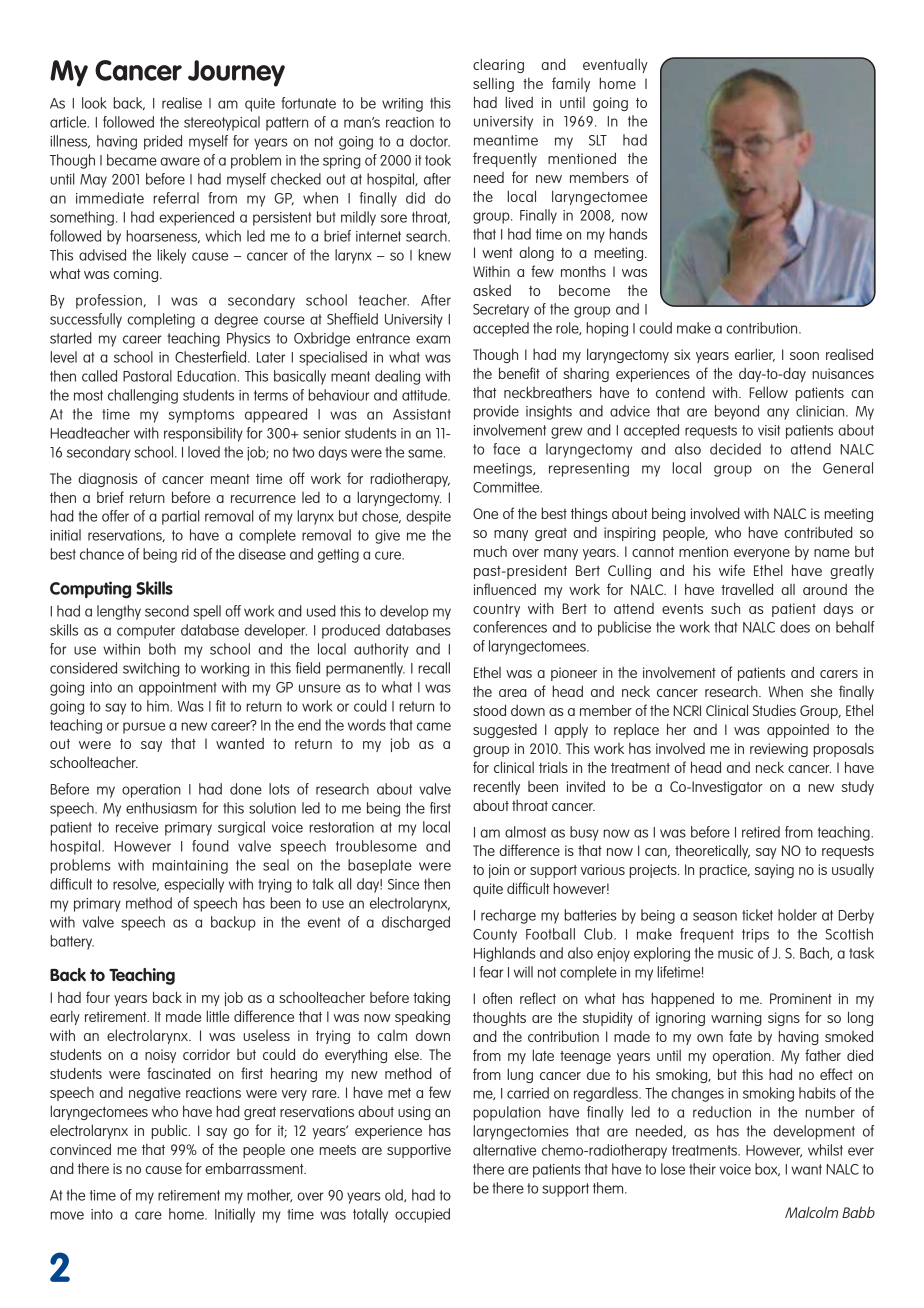  What do you see at coordinates (493, 84) in the page?
I see `selling` at bounding box center [493, 84].
